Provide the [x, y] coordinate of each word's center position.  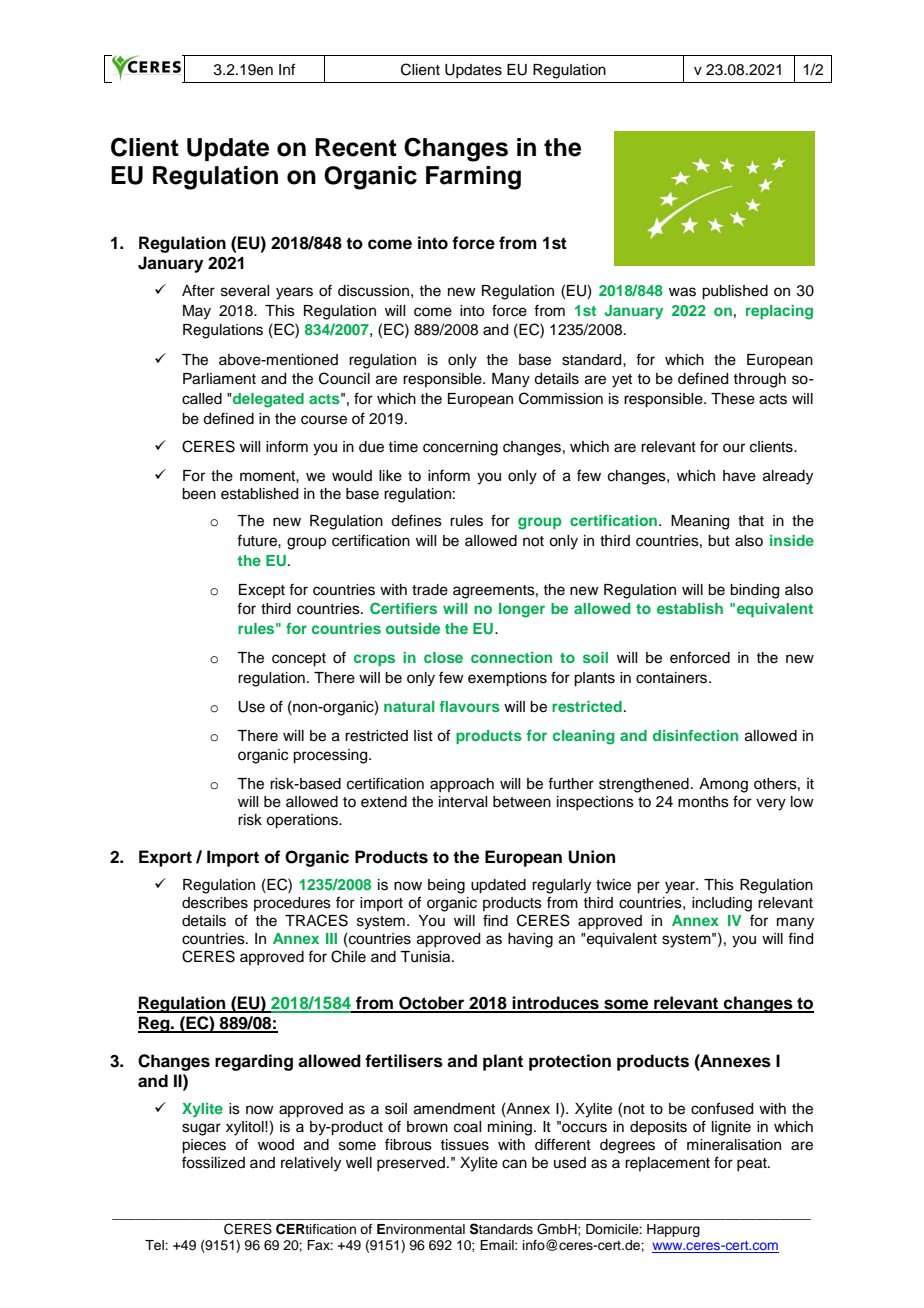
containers [673, 678]
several [245, 291]
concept [299, 660]
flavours [470, 706]
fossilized [213, 1162]
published [735, 292]
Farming [473, 178]
